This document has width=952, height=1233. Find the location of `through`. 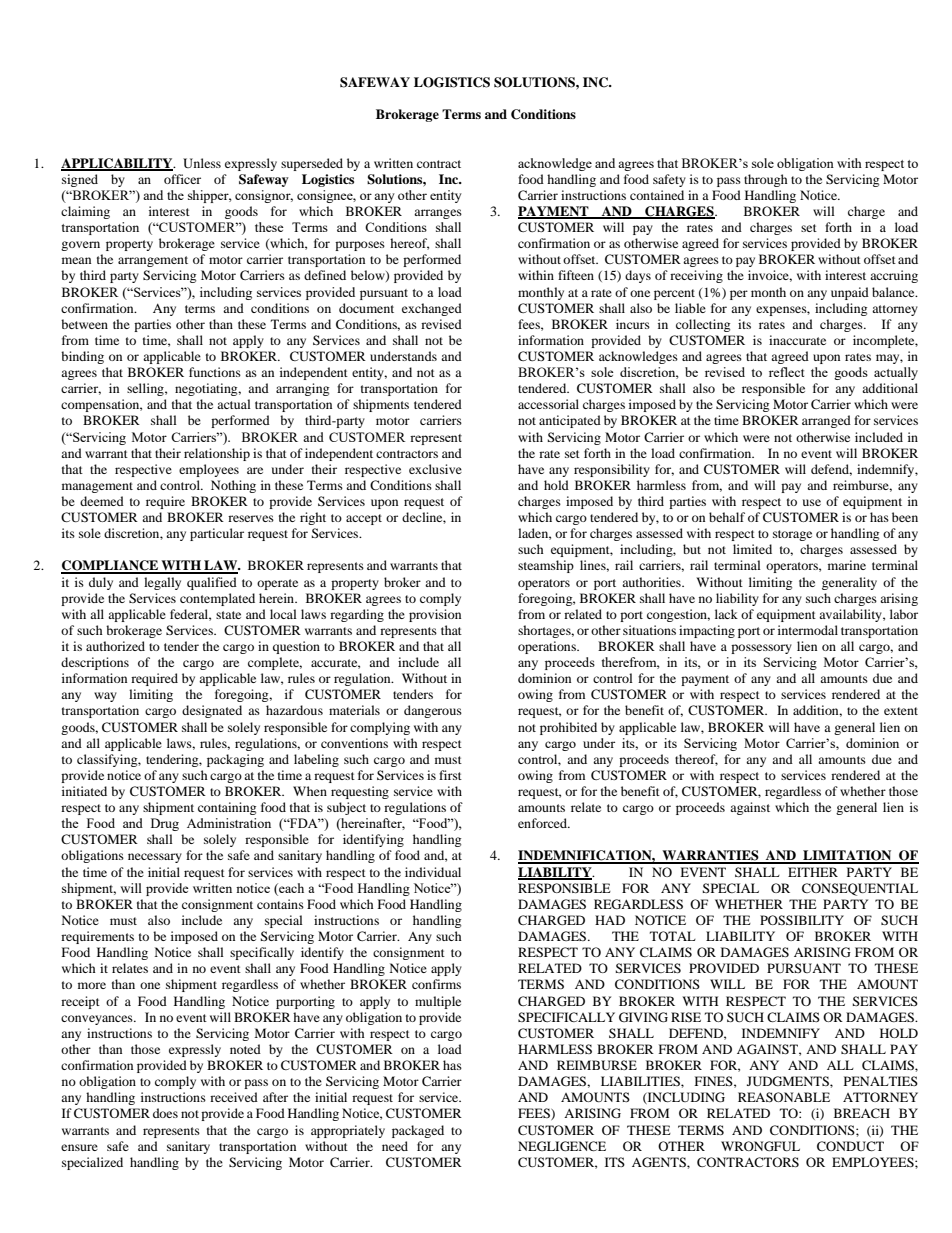

through is located at coordinates (766, 180).
